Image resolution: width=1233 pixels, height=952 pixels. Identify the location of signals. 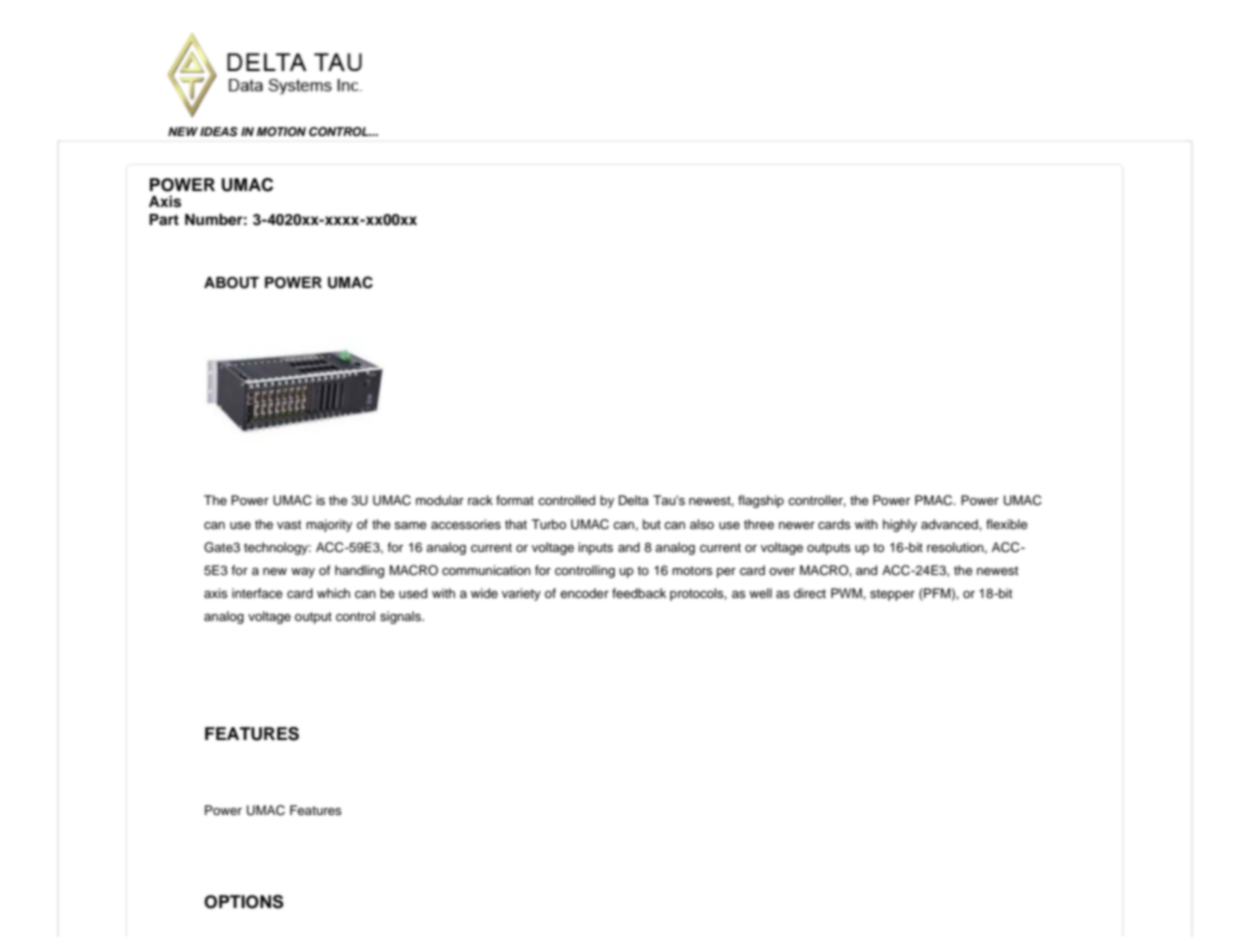
(401, 617).
